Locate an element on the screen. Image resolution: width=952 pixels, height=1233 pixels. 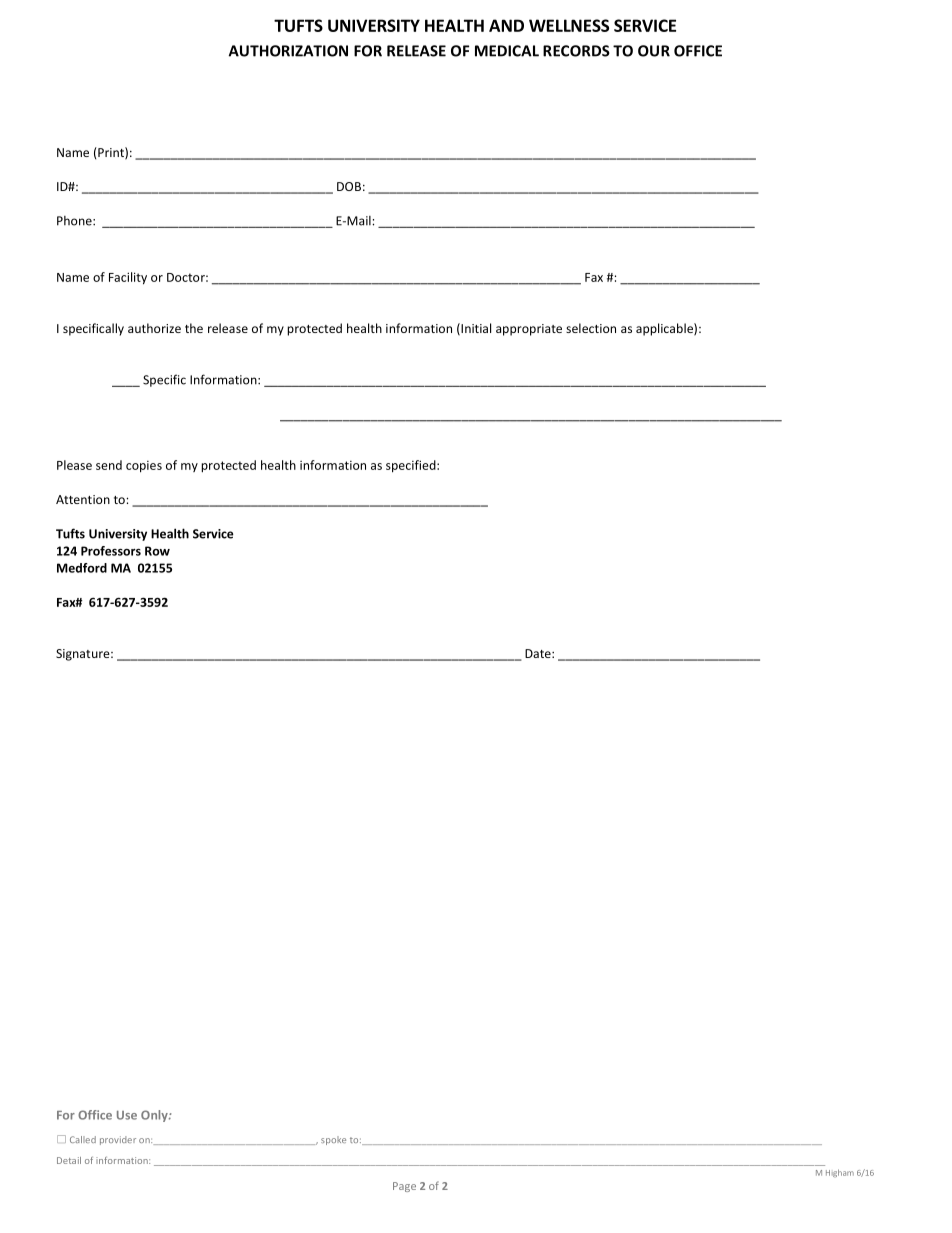
DOB is located at coordinates (349, 186).
